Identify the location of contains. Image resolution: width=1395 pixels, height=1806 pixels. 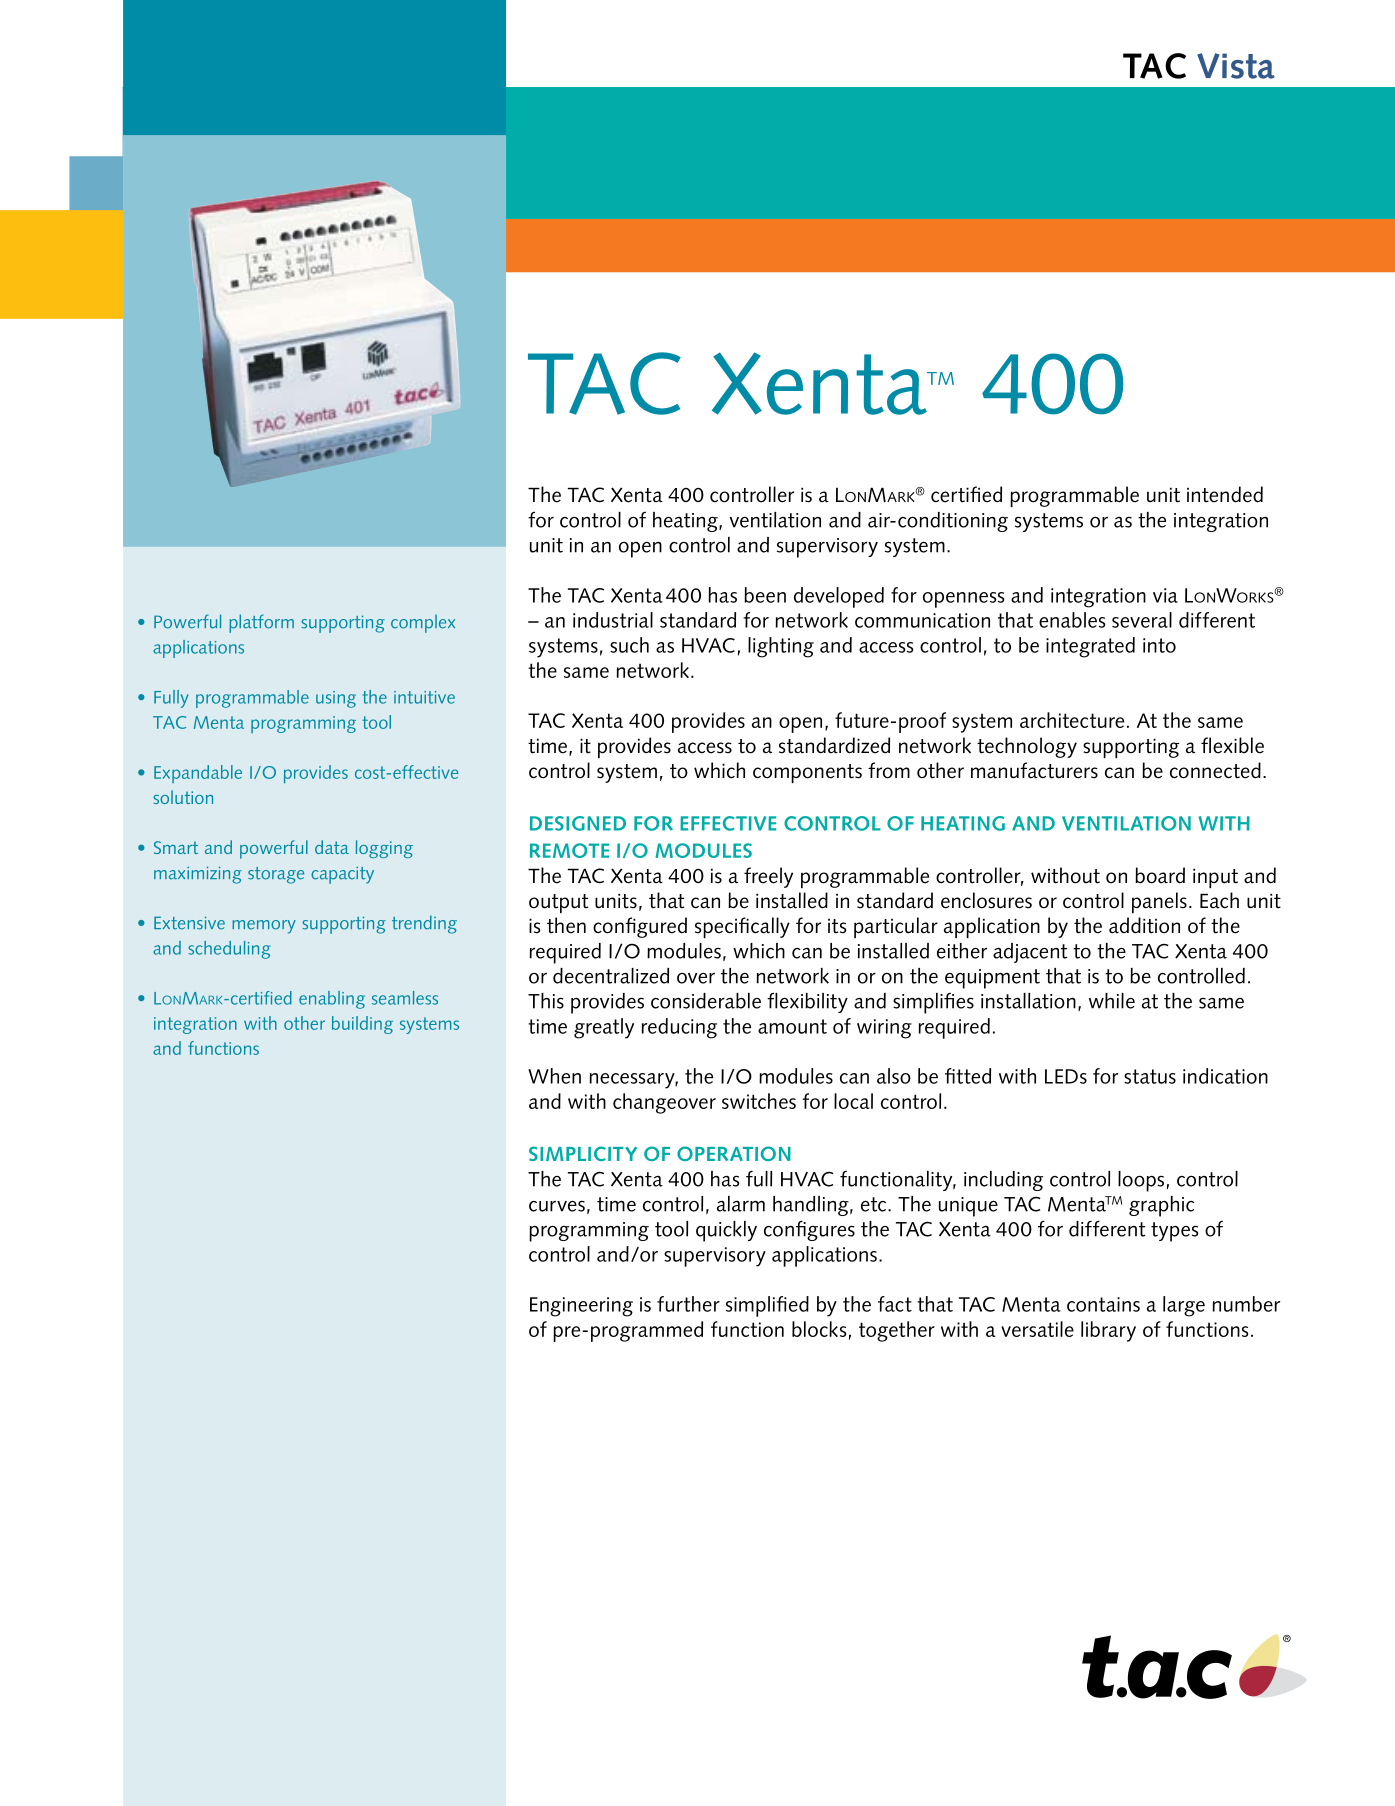
(1103, 1304).
